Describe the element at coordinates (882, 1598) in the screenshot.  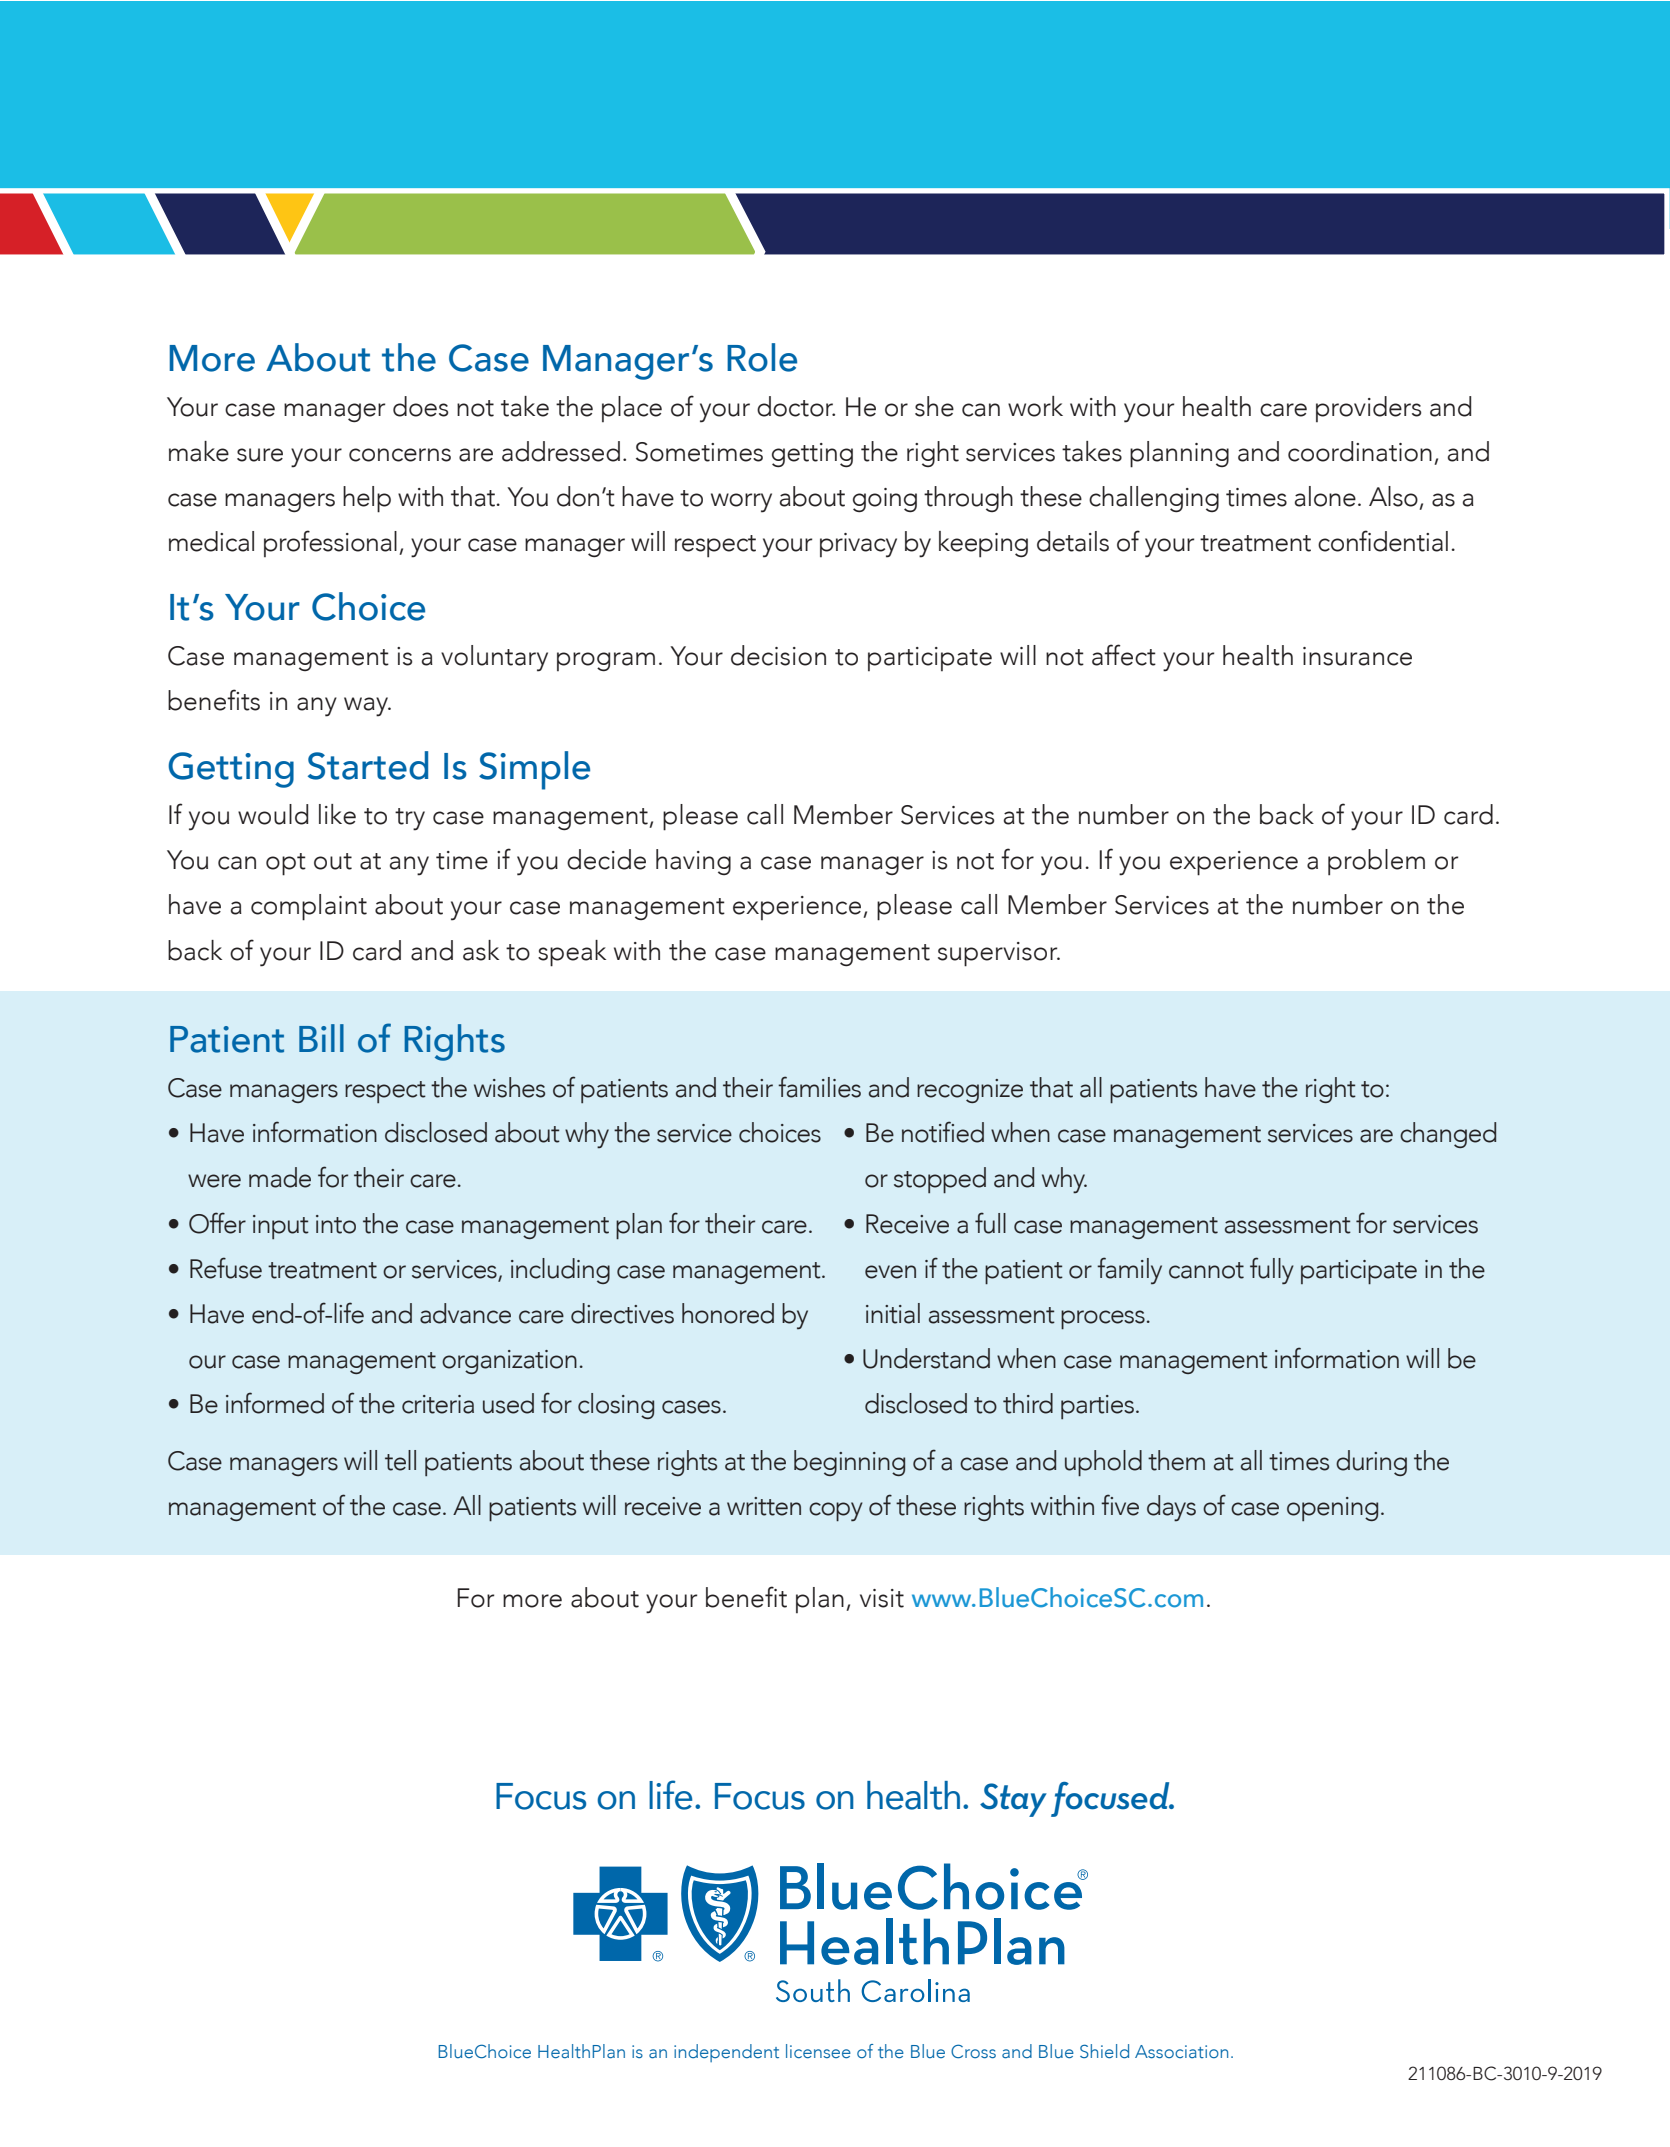
I see `visit` at that location.
